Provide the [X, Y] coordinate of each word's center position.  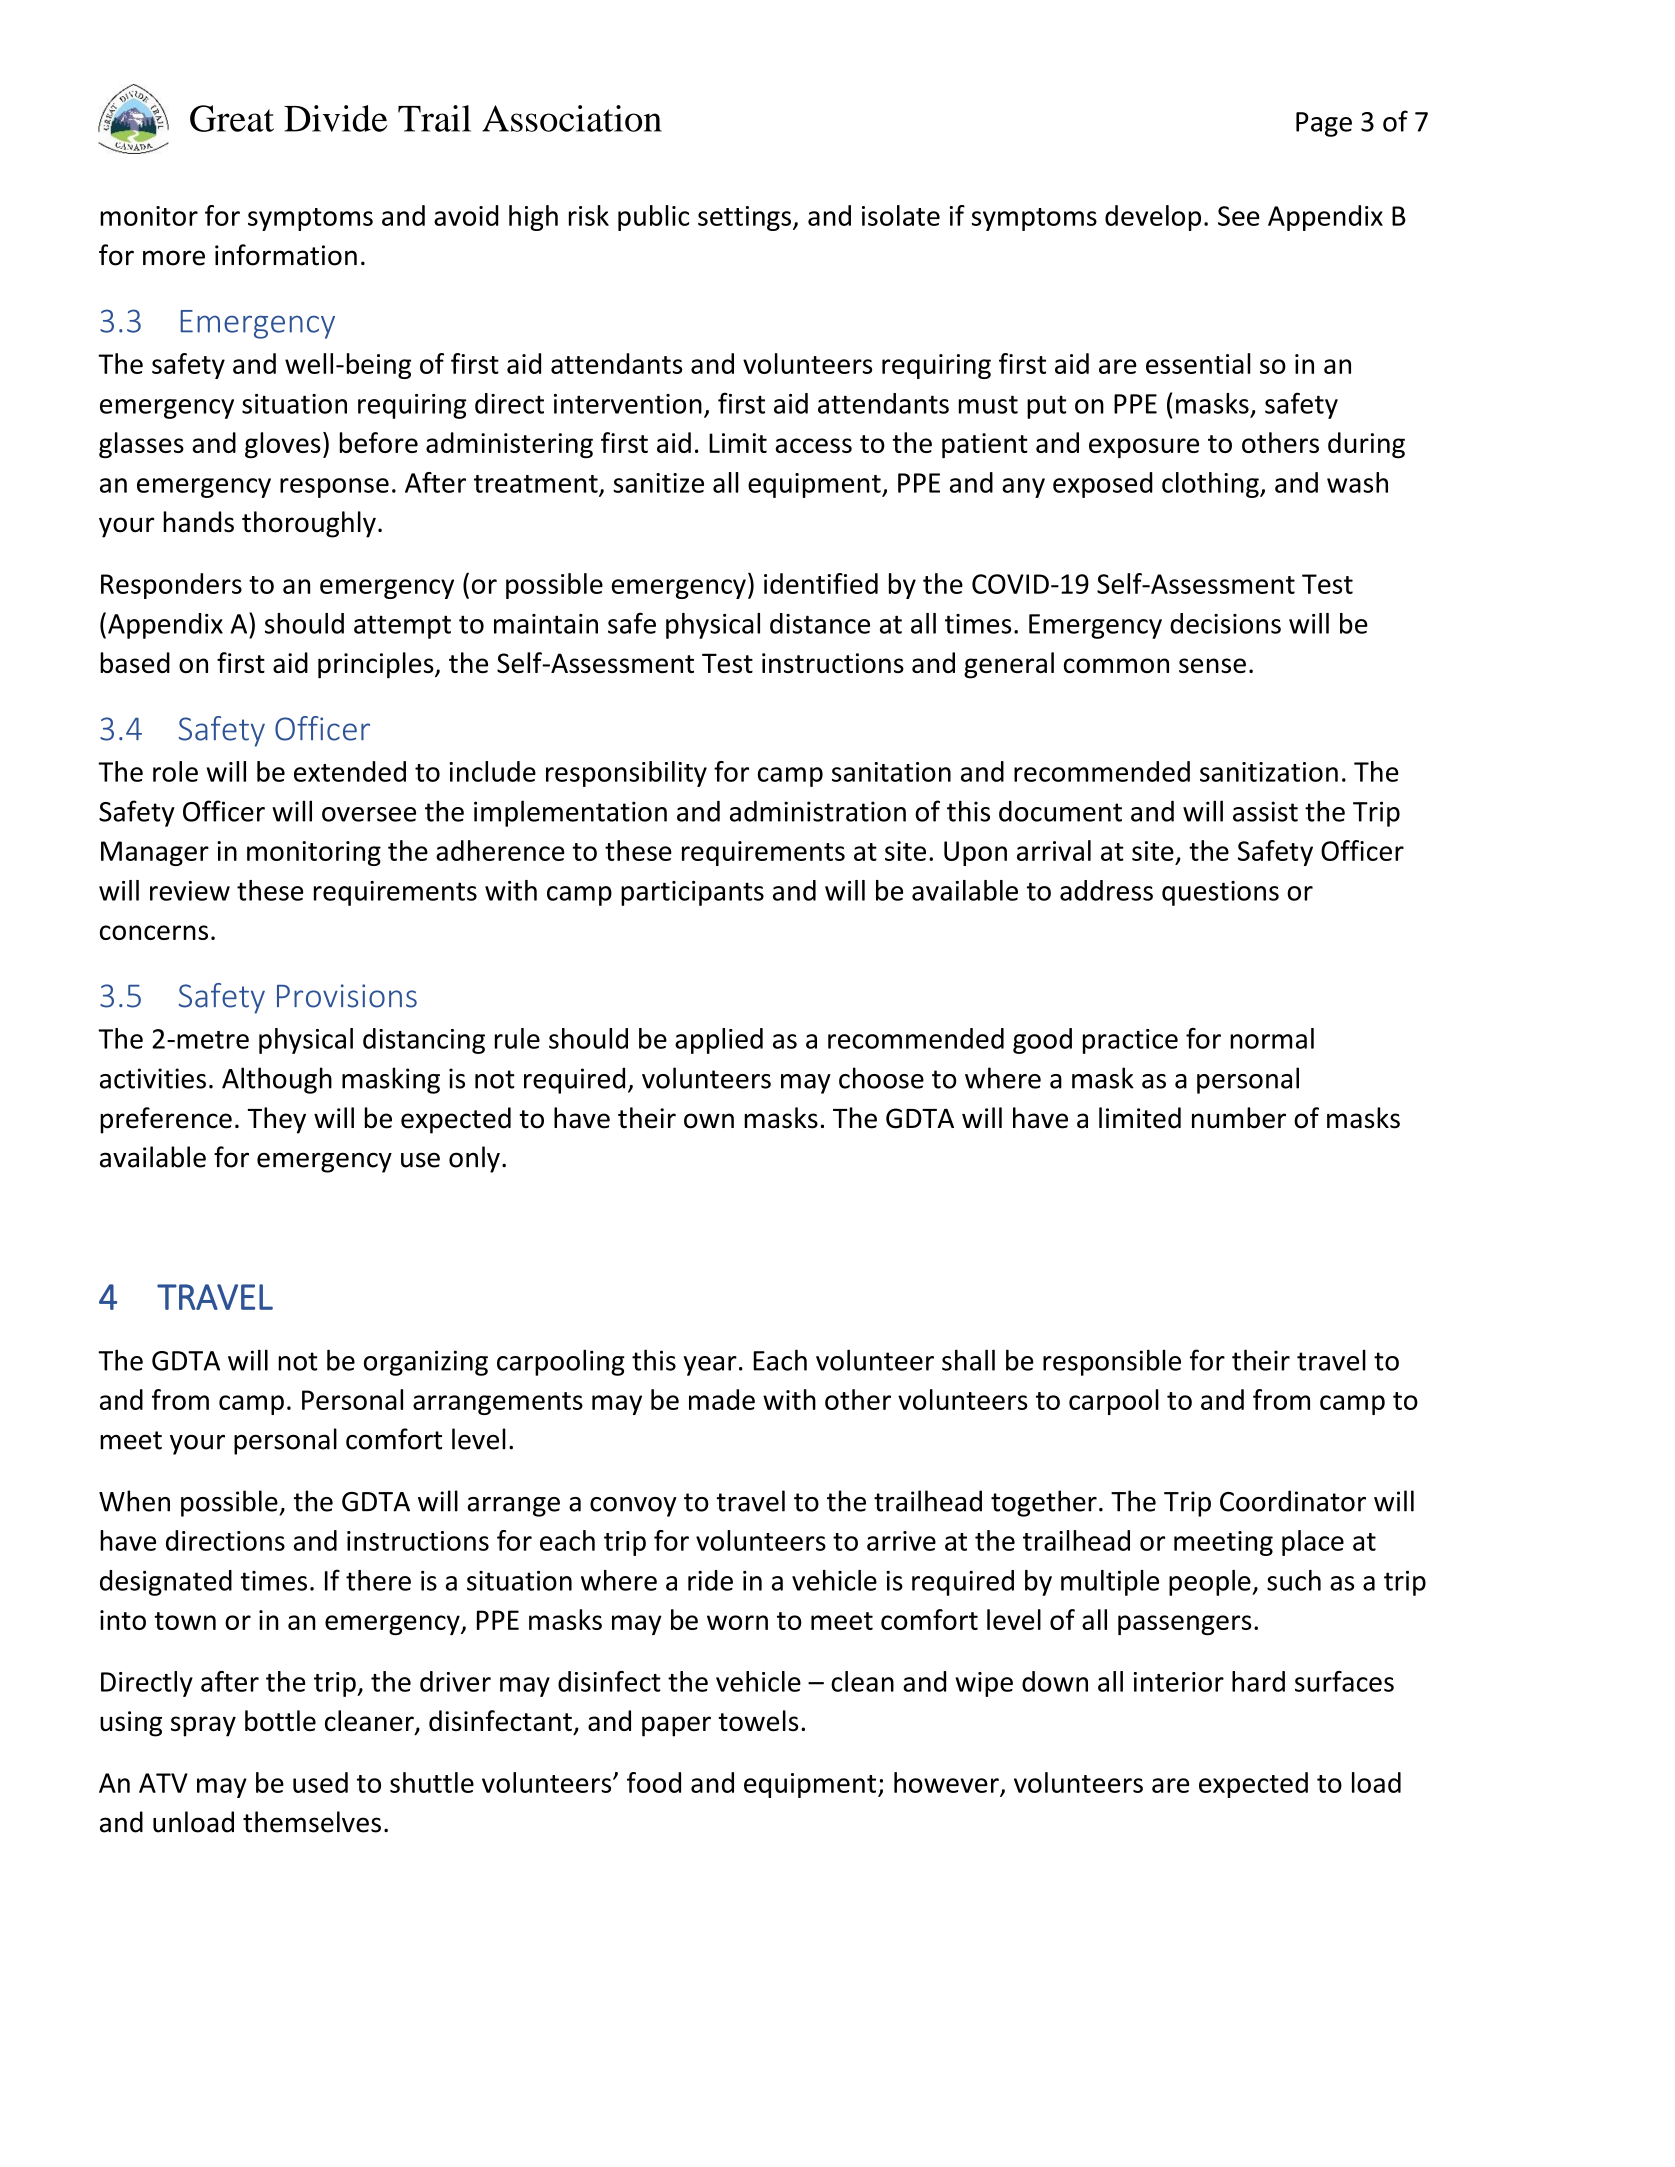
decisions [1225, 623]
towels [758, 1721]
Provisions [347, 996]
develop [1153, 218]
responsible [1112, 1362]
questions [1220, 893]
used [320, 1782]
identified [821, 583]
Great [232, 118]
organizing [426, 1363]
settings [744, 218]
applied [719, 1041]
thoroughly [309, 524]
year [710, 1366]
